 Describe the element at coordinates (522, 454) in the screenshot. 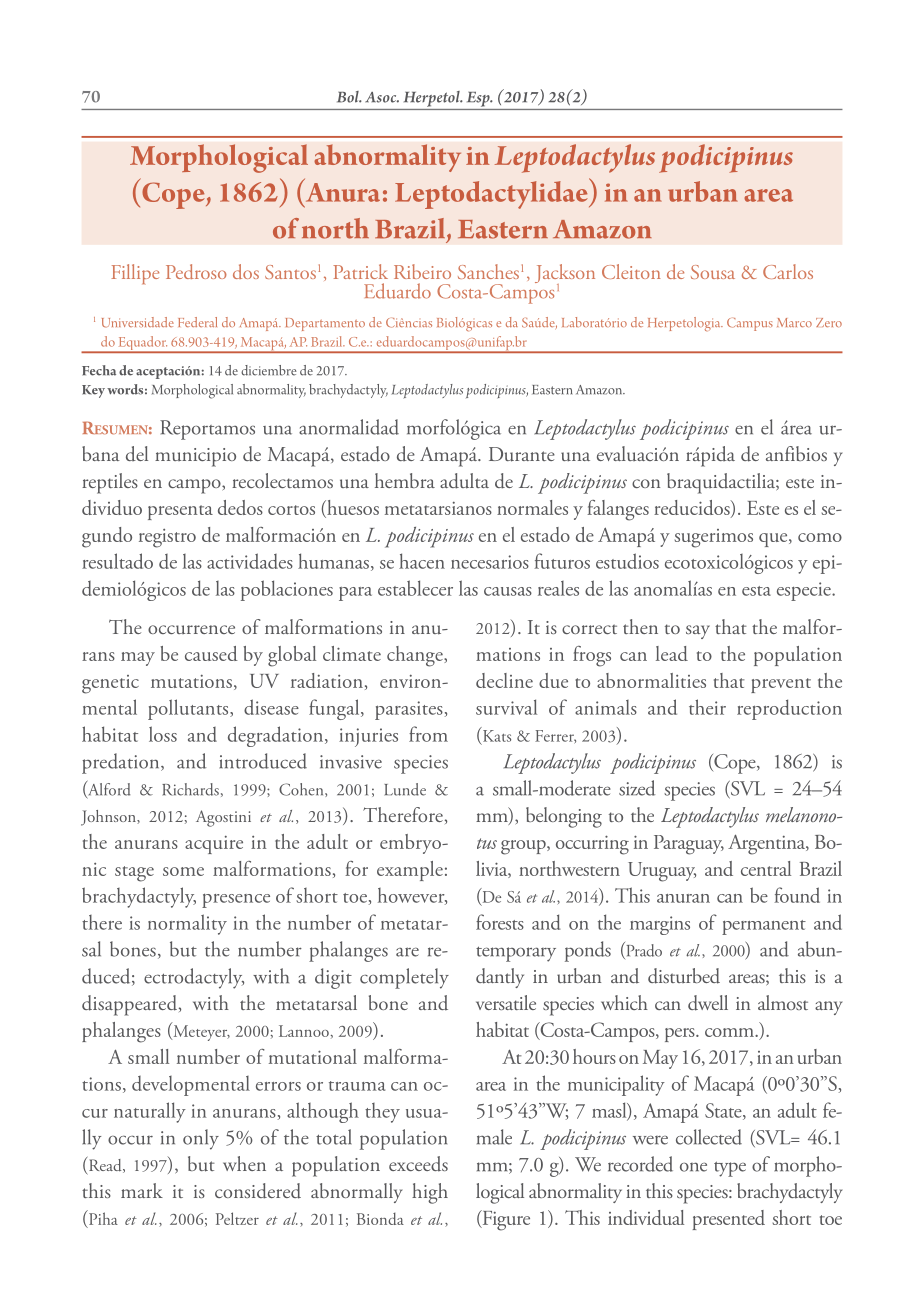

I see `Durante` at that location.
